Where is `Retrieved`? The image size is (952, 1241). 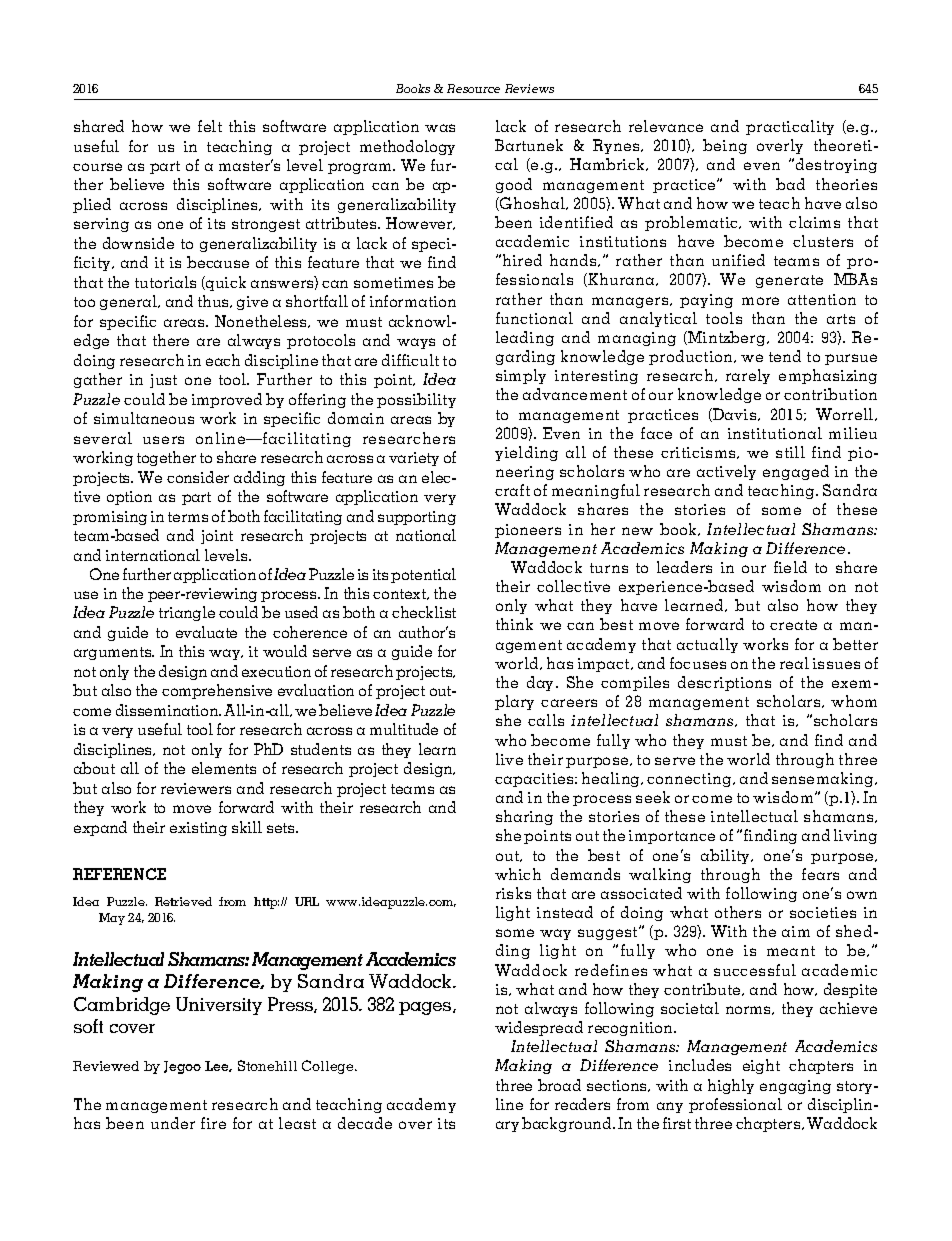 Retrieved is located at coordinates (183, 901).
